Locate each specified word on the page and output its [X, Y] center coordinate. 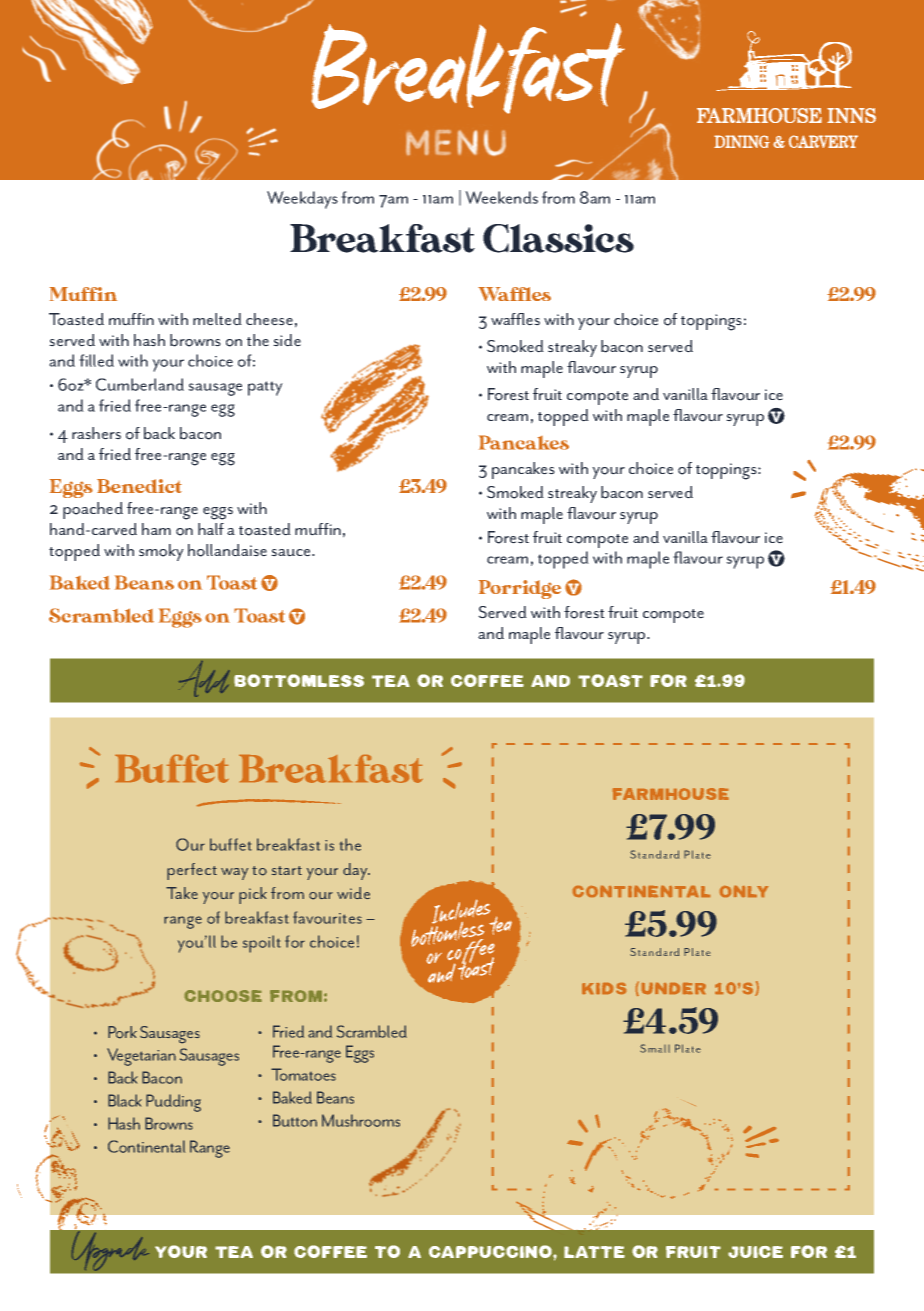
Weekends [501, 197]
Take [182, 893]
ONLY [744, 891]
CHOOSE [223, 996]
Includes [462, 913]
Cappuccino [491, 1251]
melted [217, 319]
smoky [161, 552]
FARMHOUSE [671, 794]
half [211, 529]
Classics [558, 238]
